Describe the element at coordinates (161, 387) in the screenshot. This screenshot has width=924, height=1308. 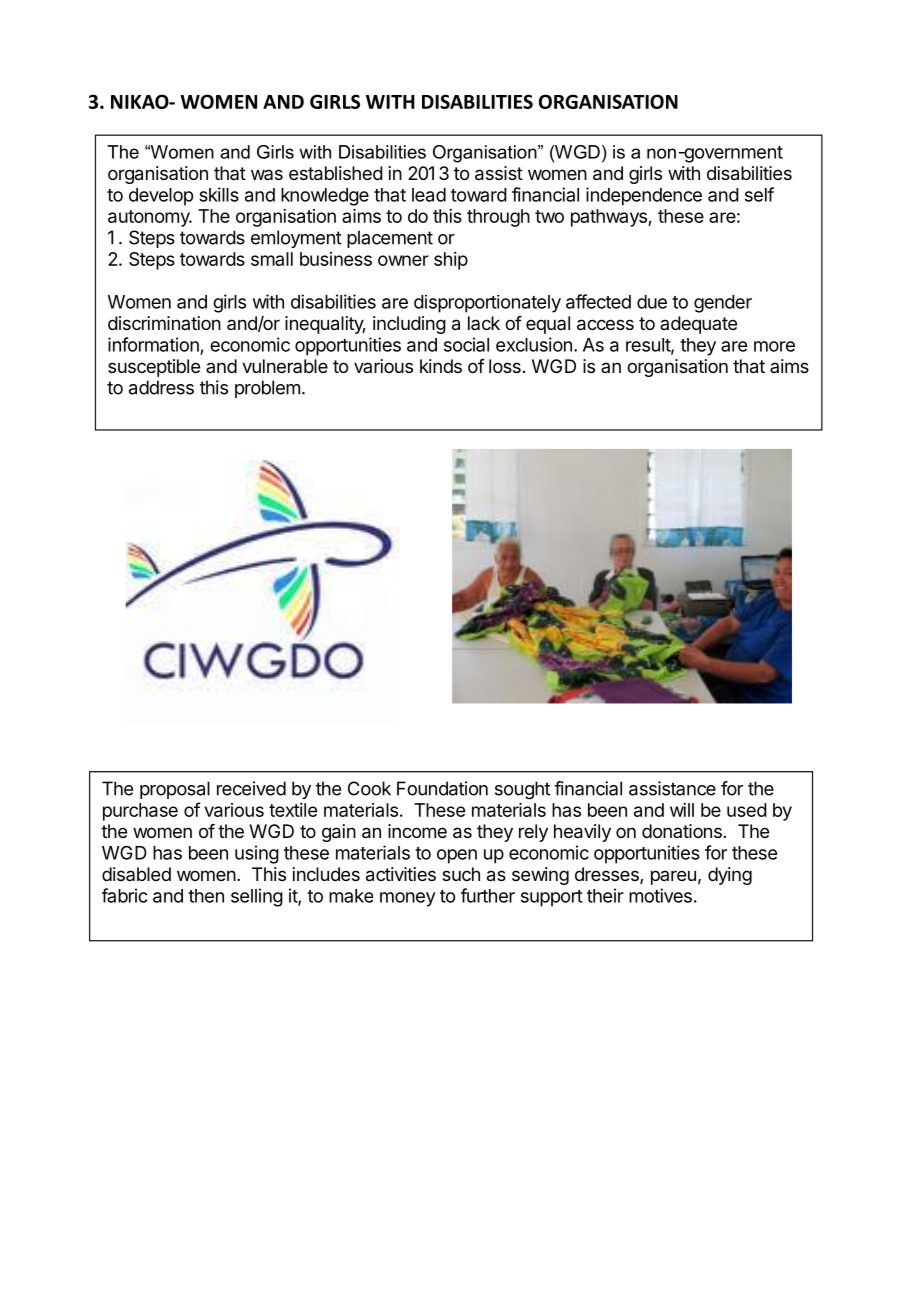
I see `address` at that location.
